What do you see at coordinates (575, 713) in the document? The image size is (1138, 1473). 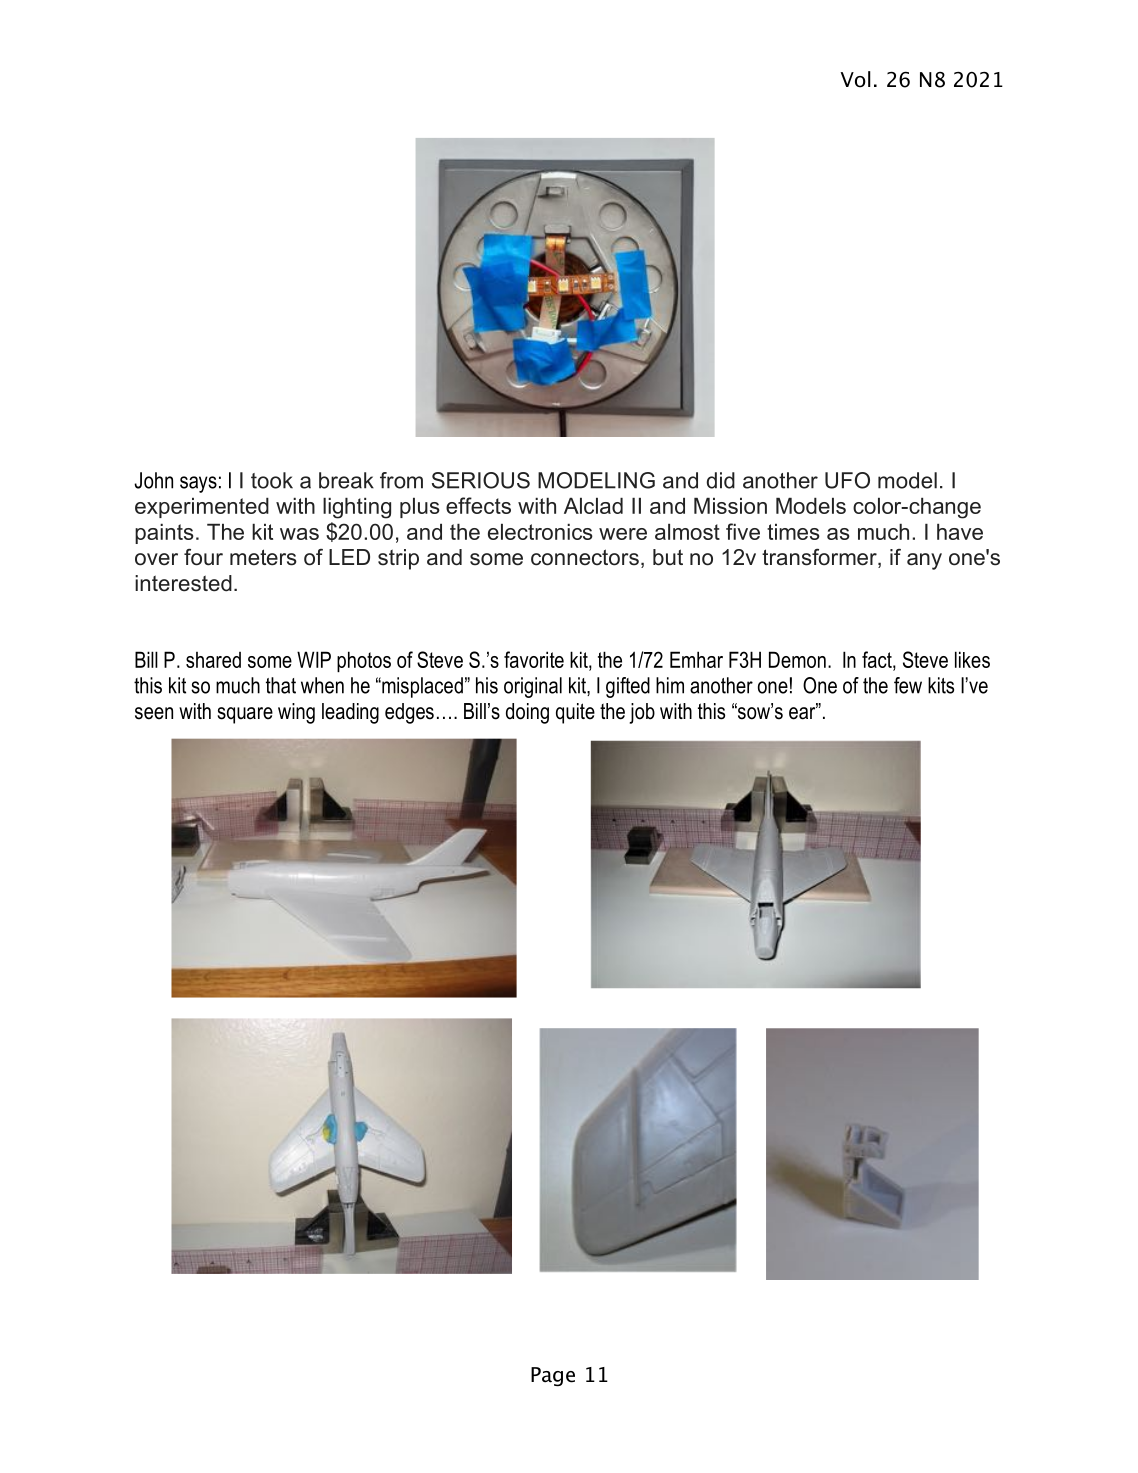 I see `quite` at bounding box center [575, 713].
